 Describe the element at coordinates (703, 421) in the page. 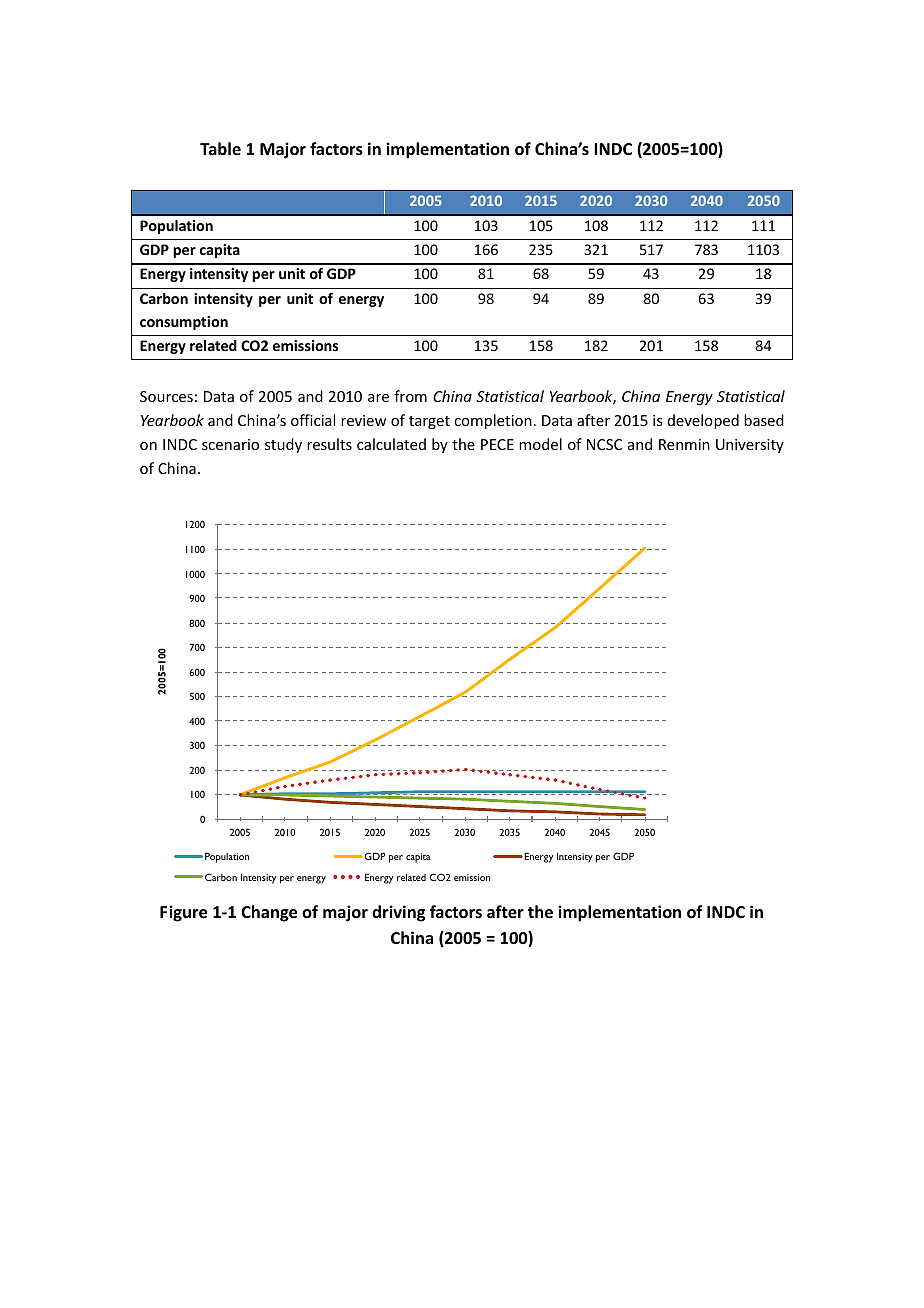

I see `developed` at that location.
